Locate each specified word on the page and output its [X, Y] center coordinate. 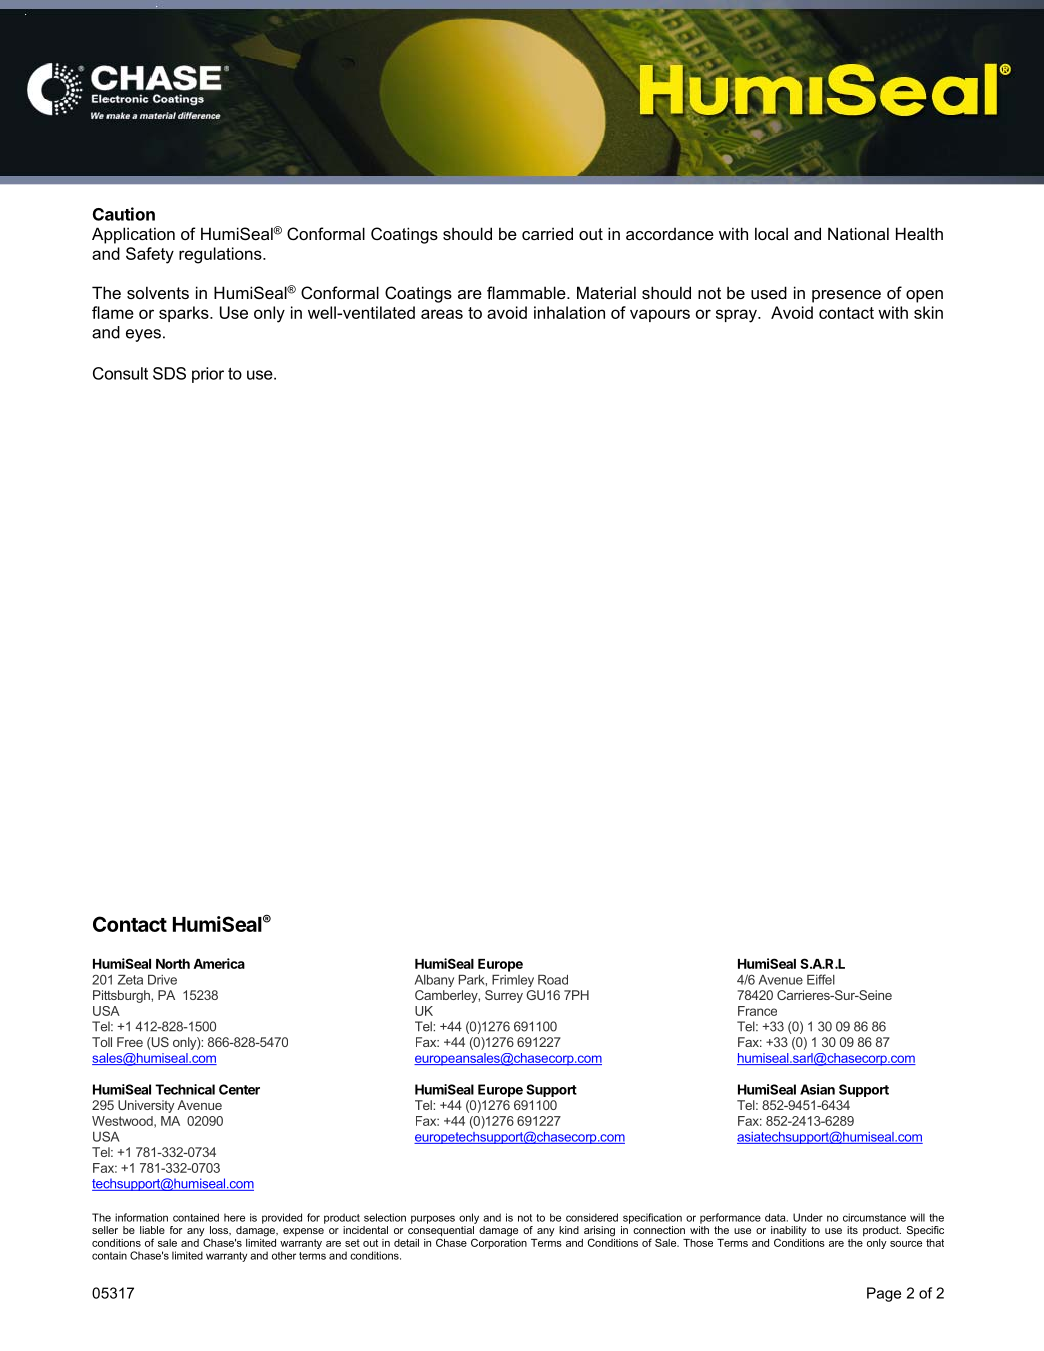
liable [152, 1230]
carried [547, 233]
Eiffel [821, 979]
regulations [221, 255]
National [858, 233]
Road [553, 980]
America [219, 963]
